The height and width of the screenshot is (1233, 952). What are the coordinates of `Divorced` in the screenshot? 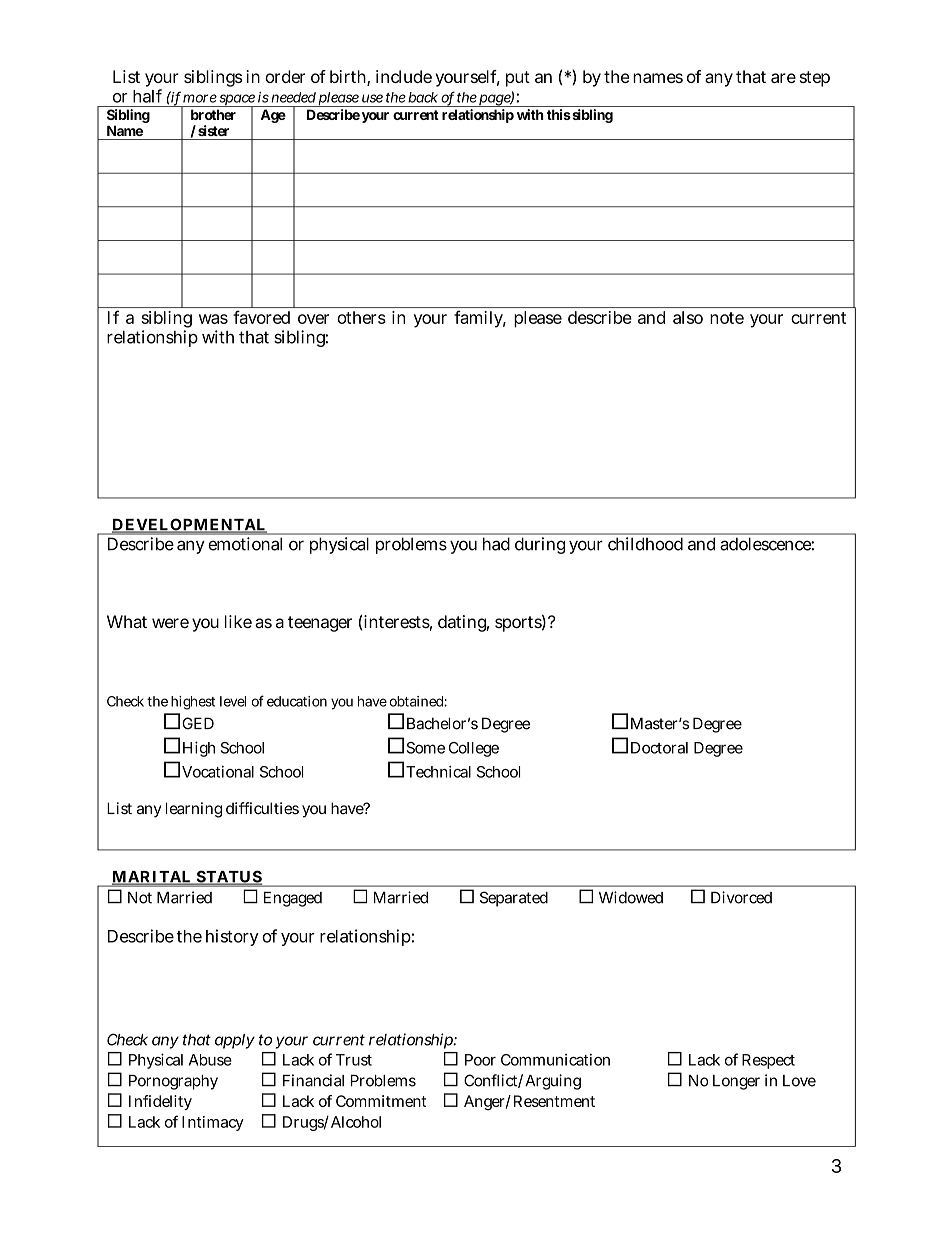 It's located at (741, 897).
